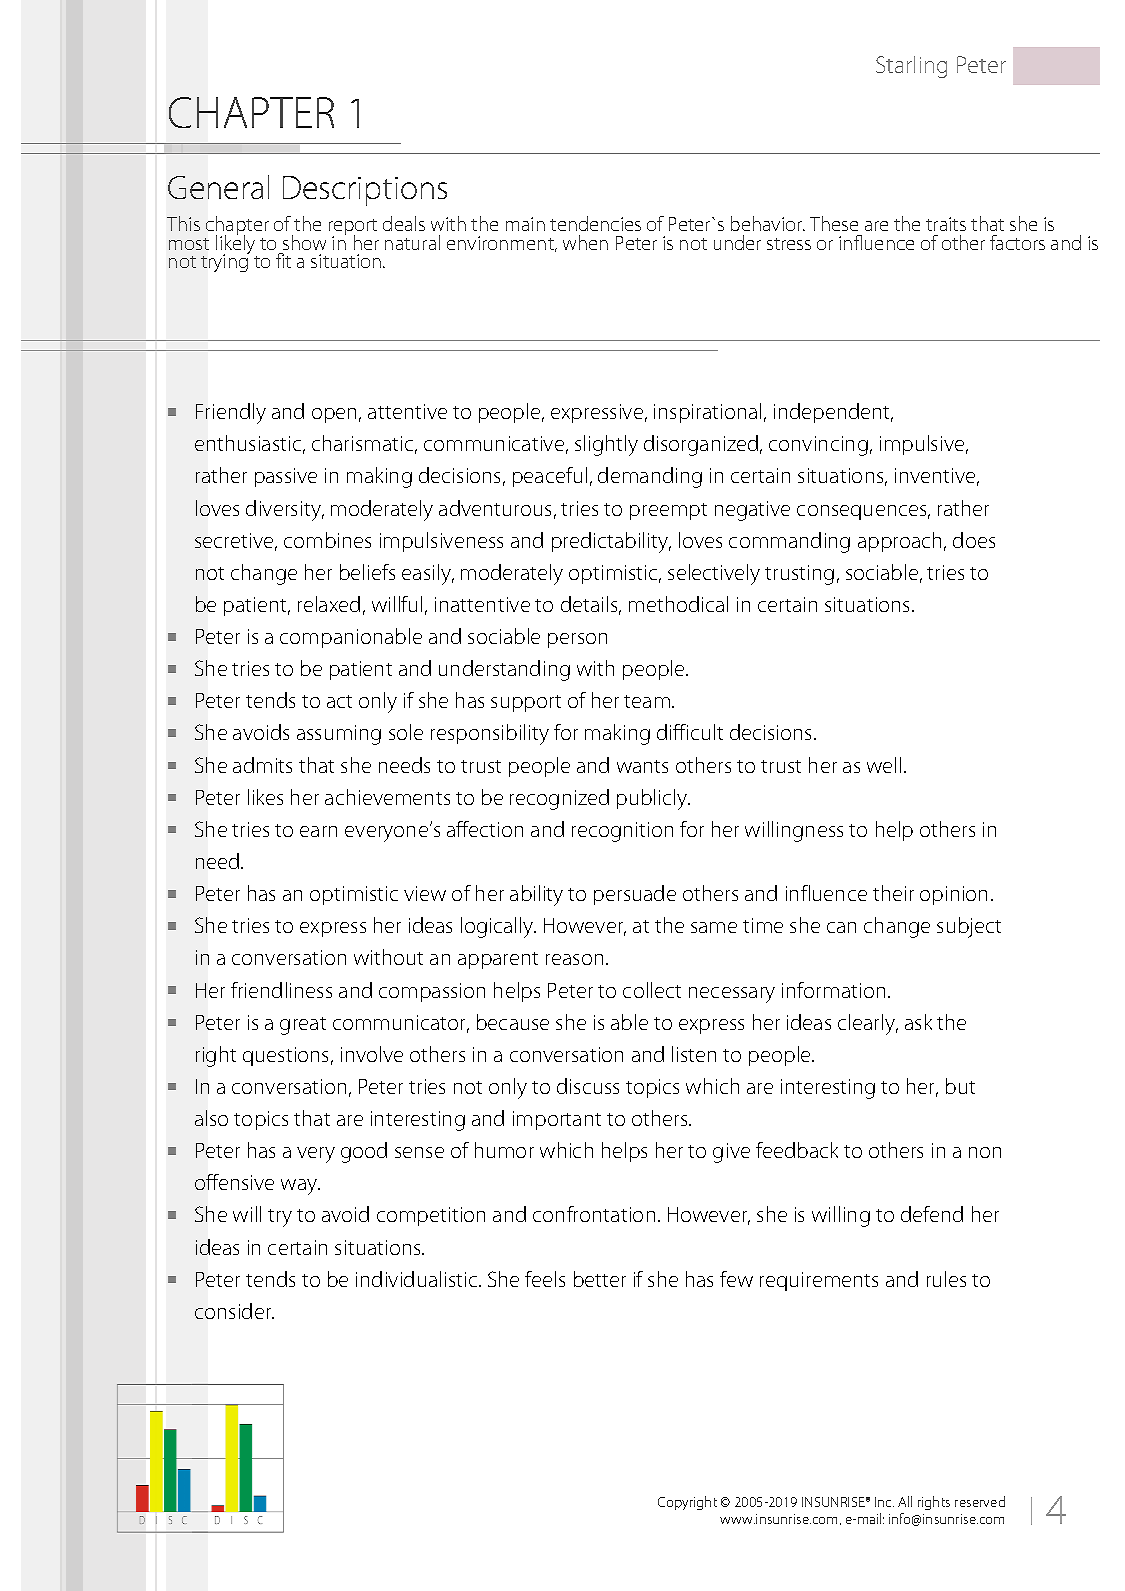 Image resolution: width=1125 pixels, height=1591 pixels. What do you see at coordinates (265, 797) in the screenshot?
I see `likes` at bounding box center [265, 797].
